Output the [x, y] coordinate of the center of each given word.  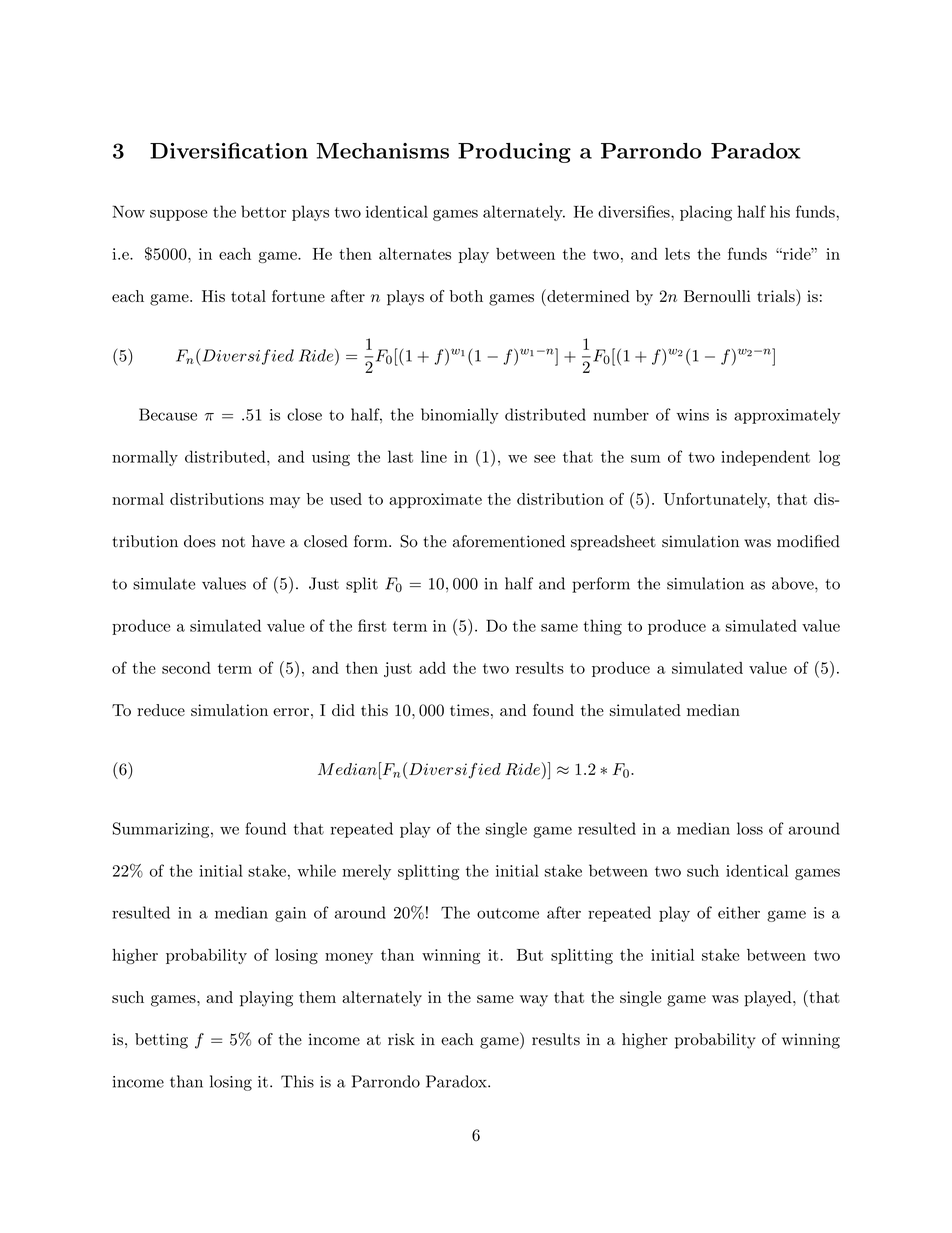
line [434, 456]
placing [706, 213]
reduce [161, 710]
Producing [514, 153]
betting [161, 1041]
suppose [178, 215]
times [469, 710]
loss [750, 828]
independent [765, 458]
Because [168, 414]
